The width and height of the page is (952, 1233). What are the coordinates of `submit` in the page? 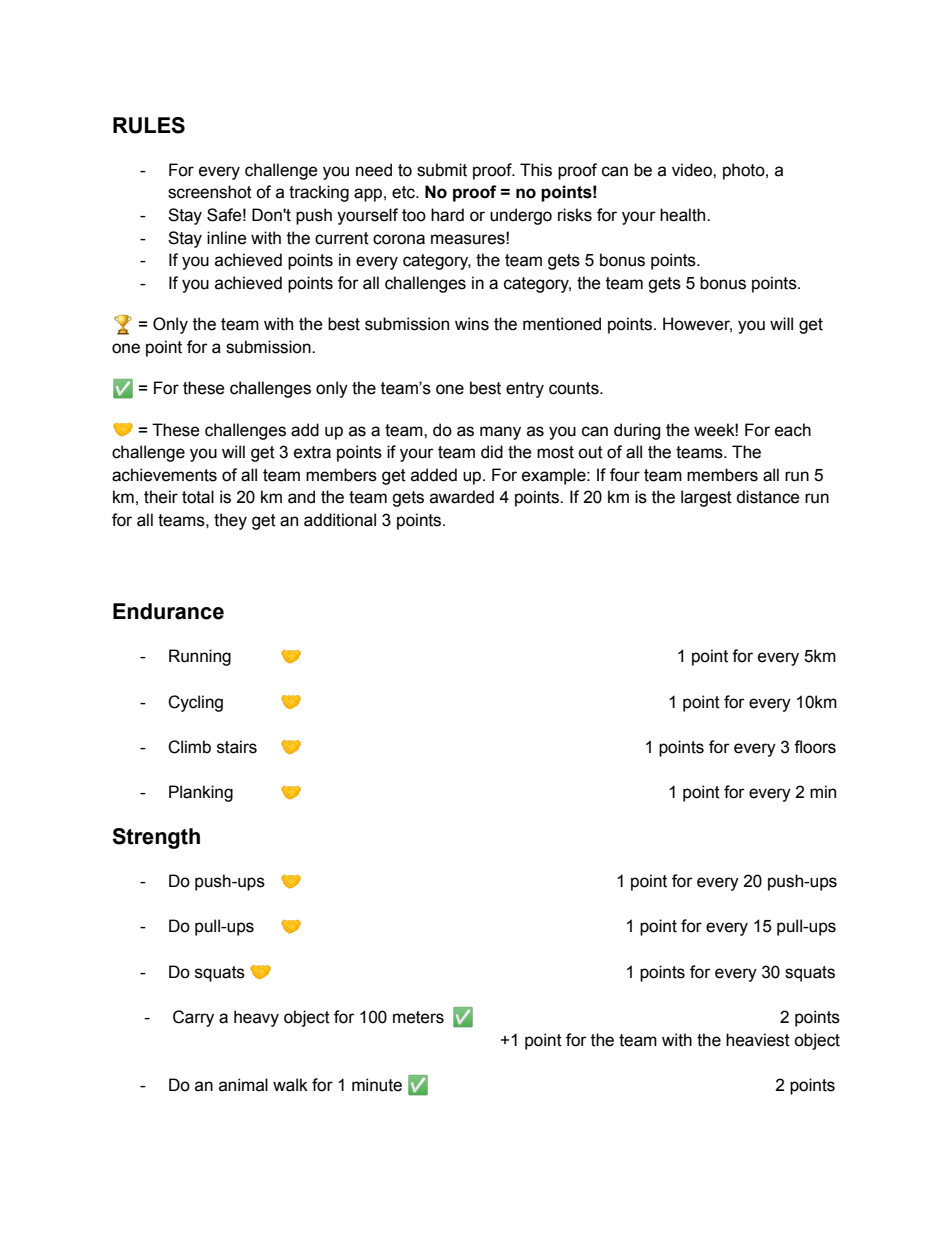 It's located at (442, 170).
